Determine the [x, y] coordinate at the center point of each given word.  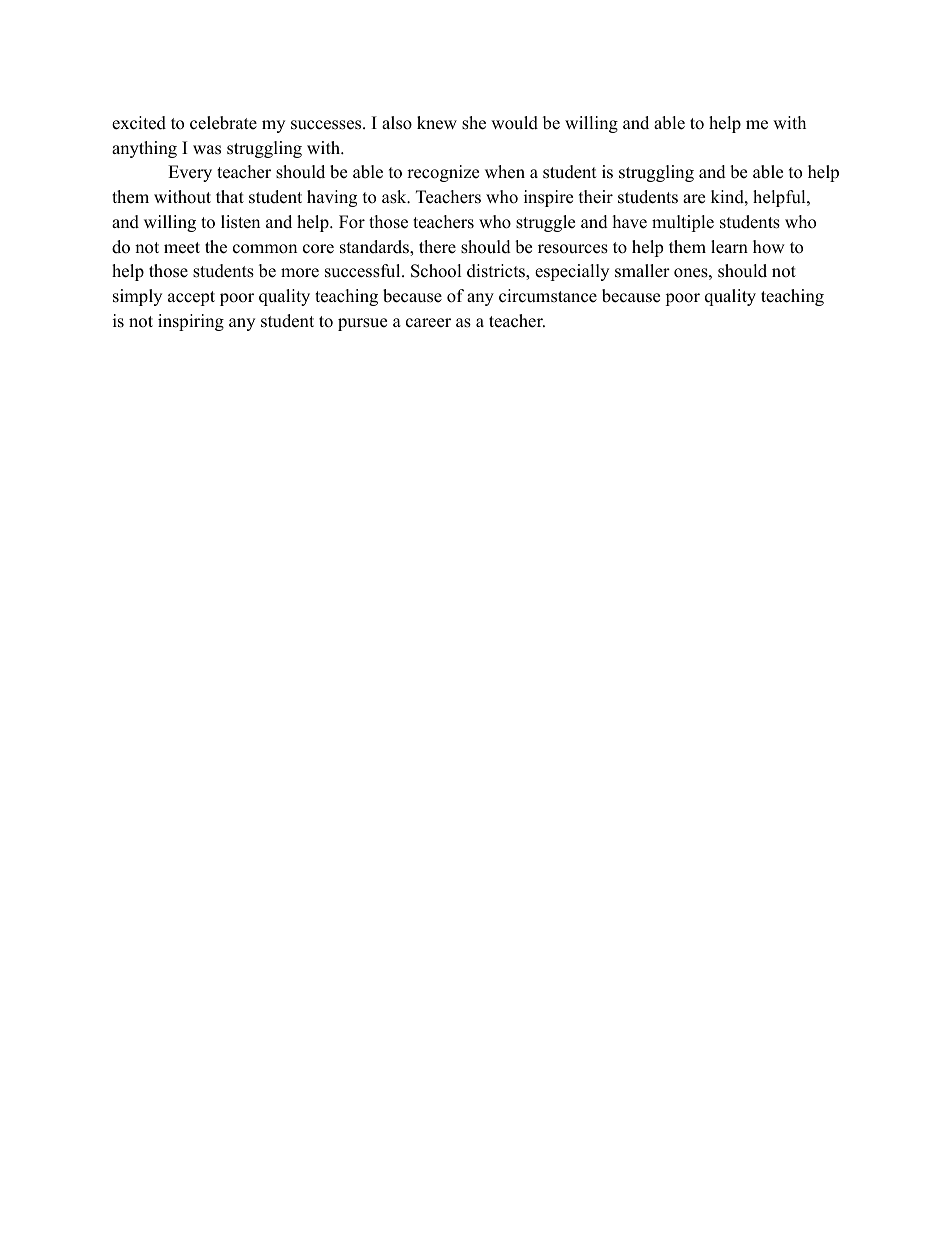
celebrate [223, 123]
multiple [683, 223]
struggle [545, 223]
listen [240, 222]
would [514, 123]
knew [437, 123]
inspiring [191, 322]
